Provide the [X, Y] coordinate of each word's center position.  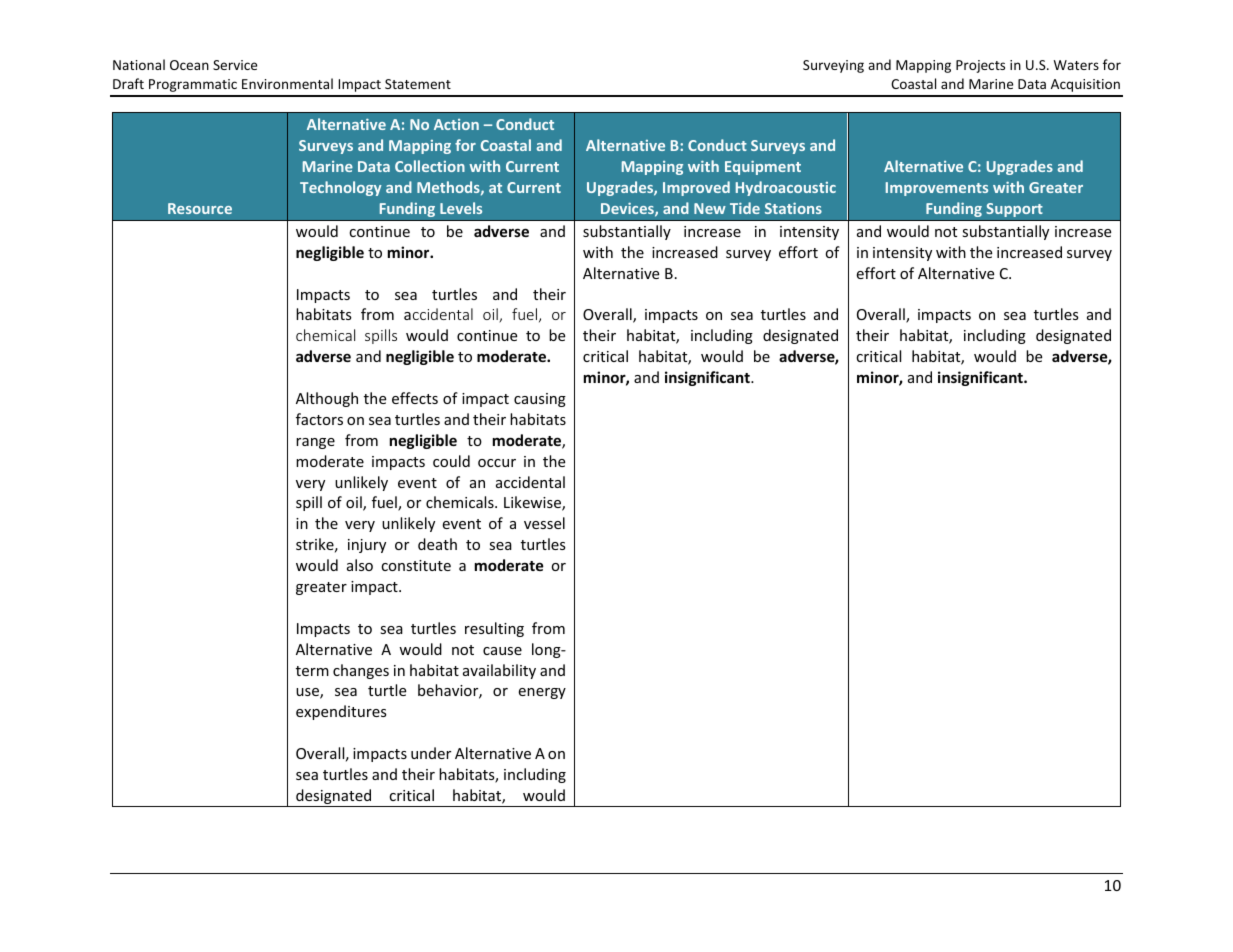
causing [540, 400]
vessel [544, 523]
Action [456, 124]
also [360, 565]
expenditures [341, 712]
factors [319, 419]
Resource [200, 208]
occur [497, 463]
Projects [980, 66]
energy [542, 693]
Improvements [937, 189]
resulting [494, 629]
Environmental [287, 83]
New [710, 208]
